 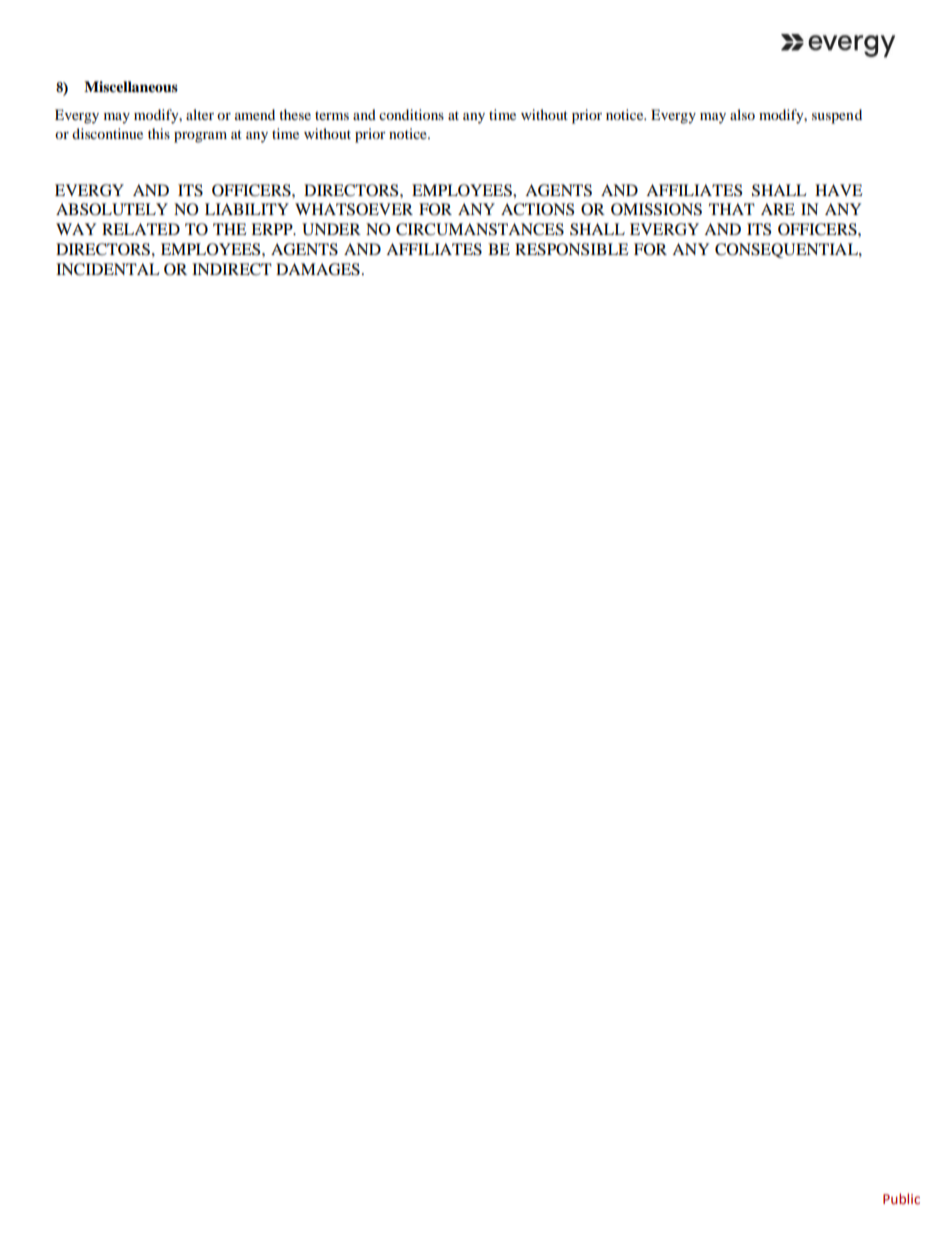 What do you see at coordinates (837, 116) in the screenshot?
I see `suspend` at bounding box center [837, 116].
